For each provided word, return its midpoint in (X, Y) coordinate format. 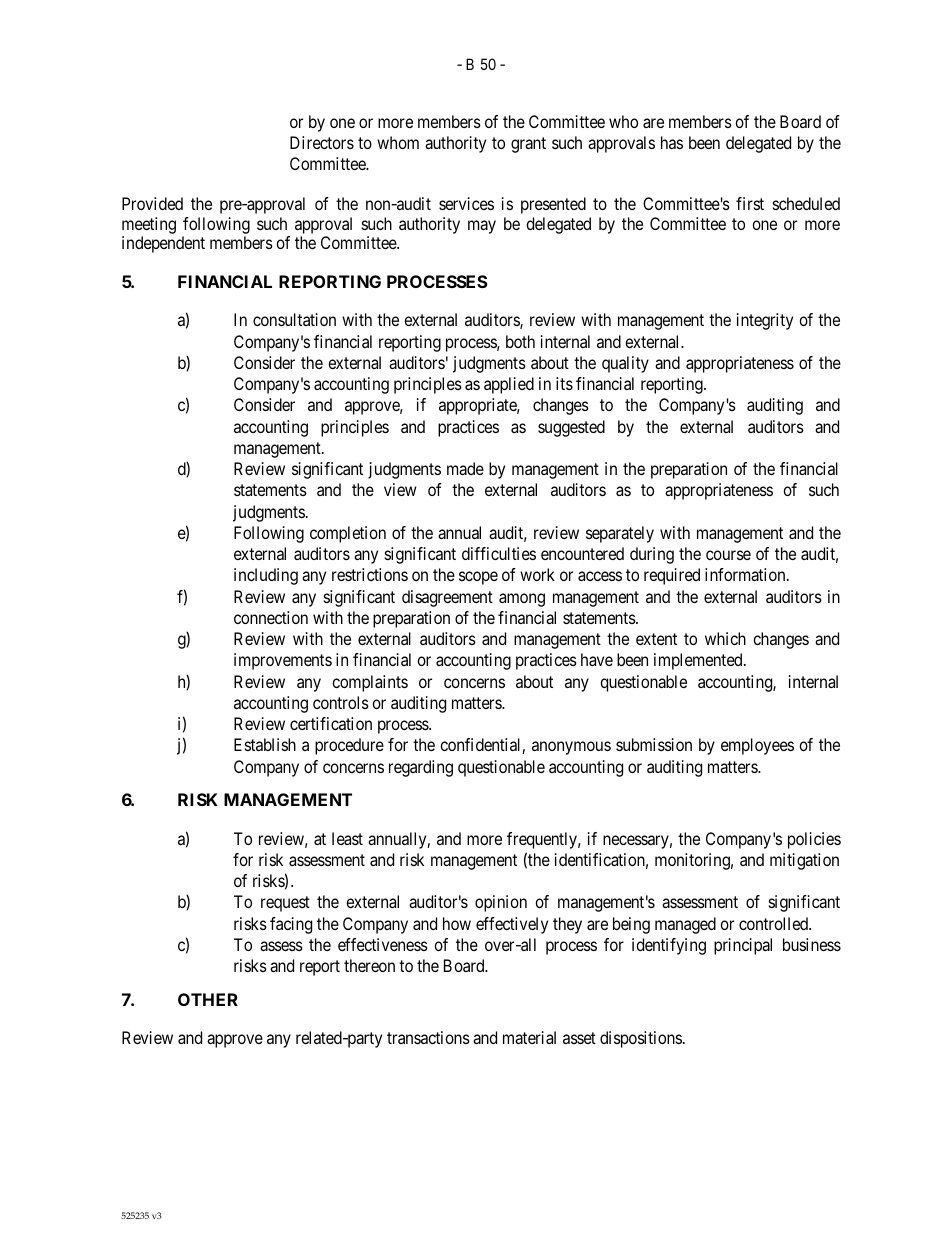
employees (757, 746)
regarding (421, 768)
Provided (152, 203)
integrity (765, 321)
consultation (294, 319)
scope (478, 578)
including (266, 576)
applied (509, 385)
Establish (265, 744)
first (750, 203)
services (466, 203)
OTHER (208, 999)
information (746, 574)
